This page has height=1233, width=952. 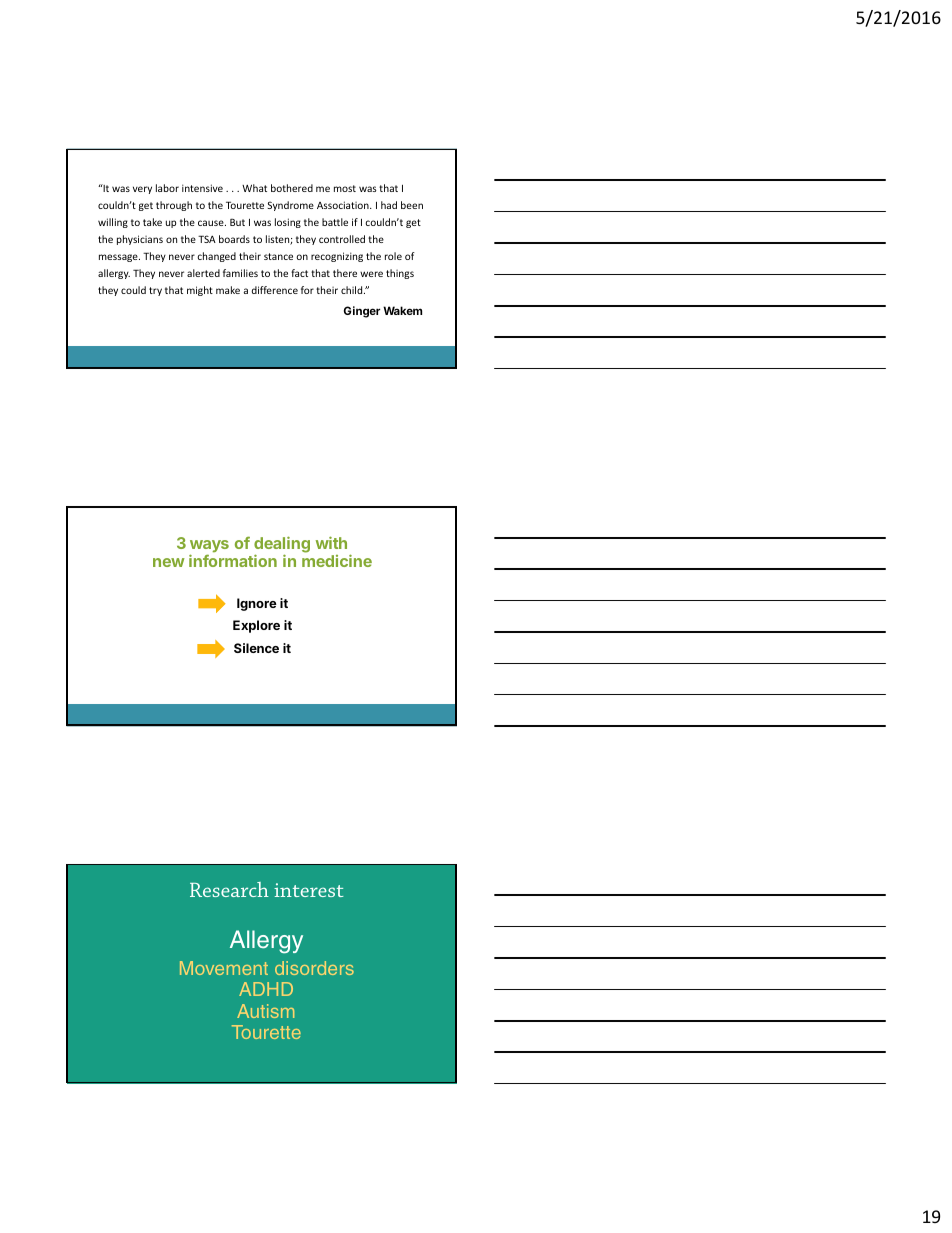 What do you see at coordinates (169, 562) in the page?
I see `new` at bounding box center [169, 562].
